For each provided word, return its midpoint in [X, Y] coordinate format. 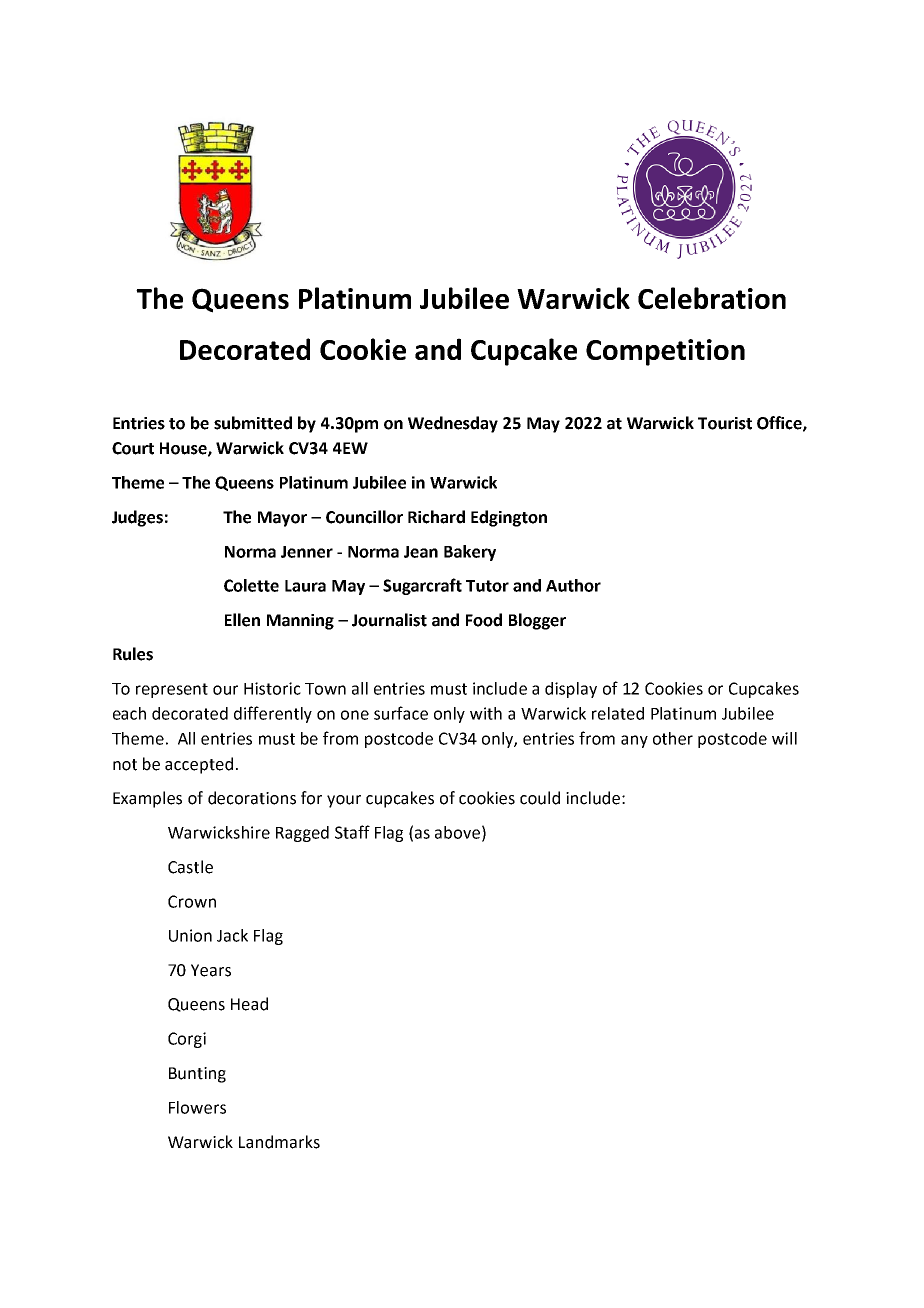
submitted [253, 423]
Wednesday [453, 424]
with [486, 713]
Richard [436, 517]
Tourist [725, 423]
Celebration [712, 298]
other [673, 738]
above [457, 832]
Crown [192, 901]
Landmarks [279, 1142]
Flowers [197, 1107]
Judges [137, 518]
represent [172, 690]
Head [249, 1004]
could [540, 798]
